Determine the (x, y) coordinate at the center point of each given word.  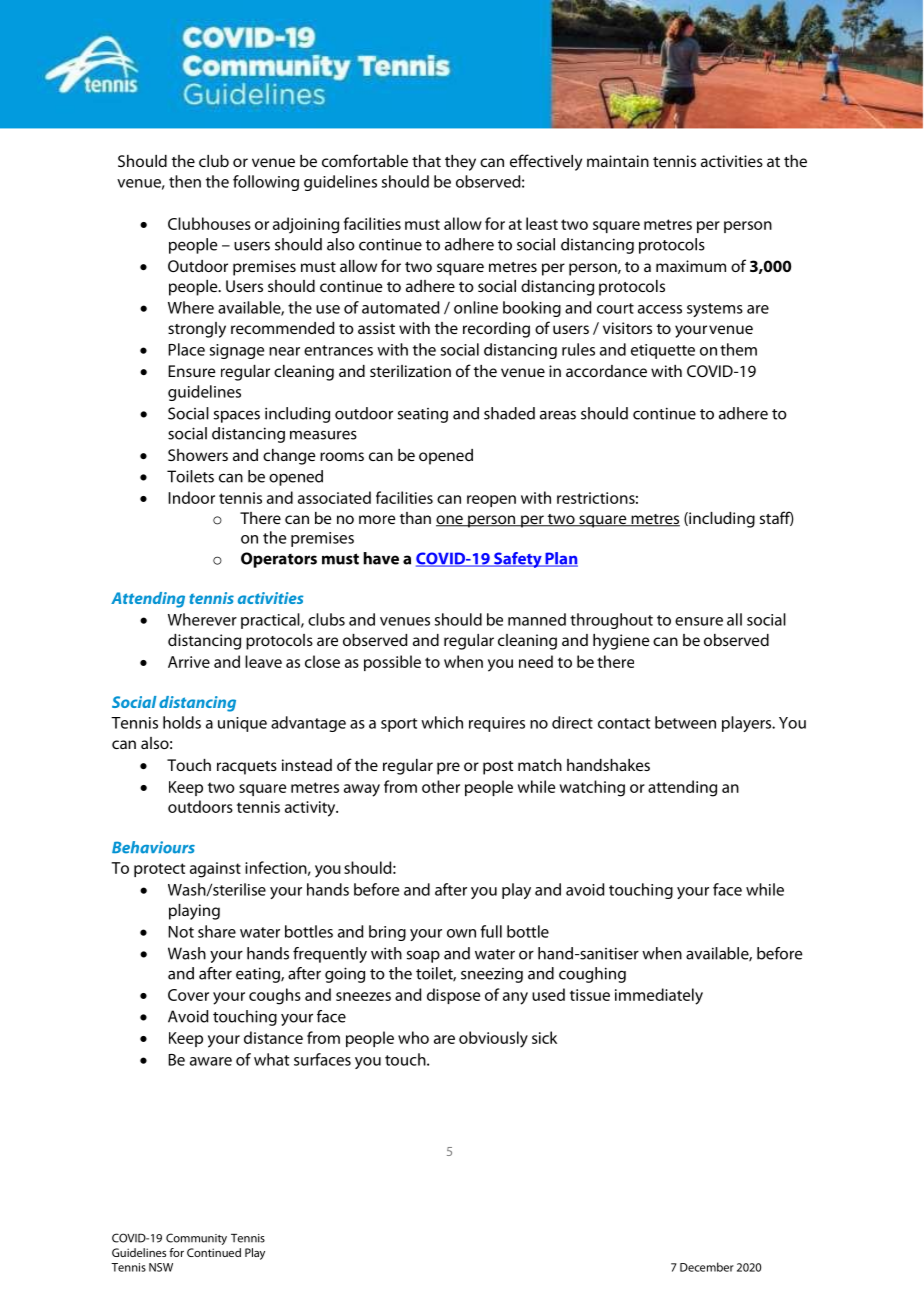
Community (196, 1239)
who (413, 1037)
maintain (618, 161)
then (185, 181)
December (707, 1267)
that (426, 161)
